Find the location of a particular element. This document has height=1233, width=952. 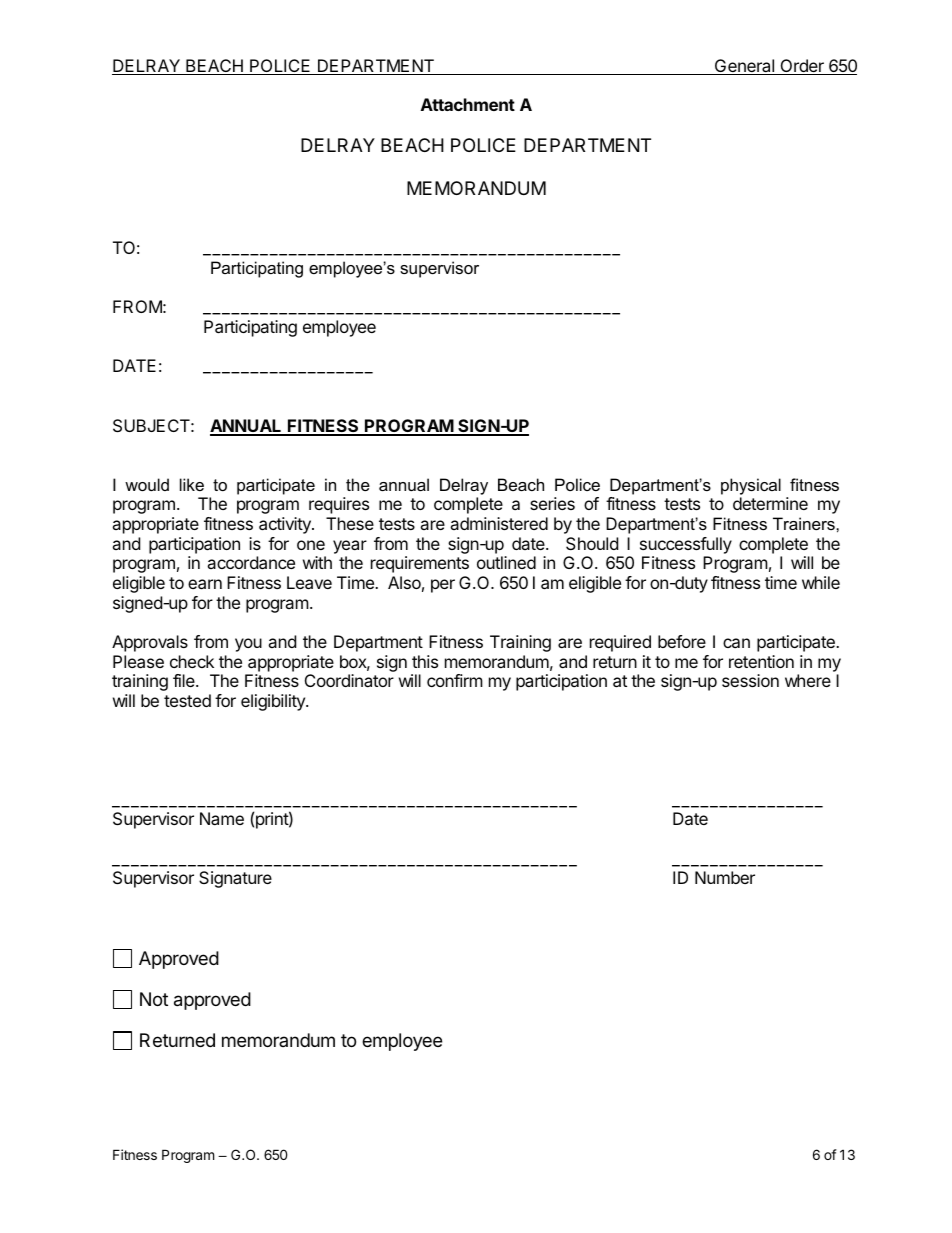

General is located at coordinates (744, 67).
